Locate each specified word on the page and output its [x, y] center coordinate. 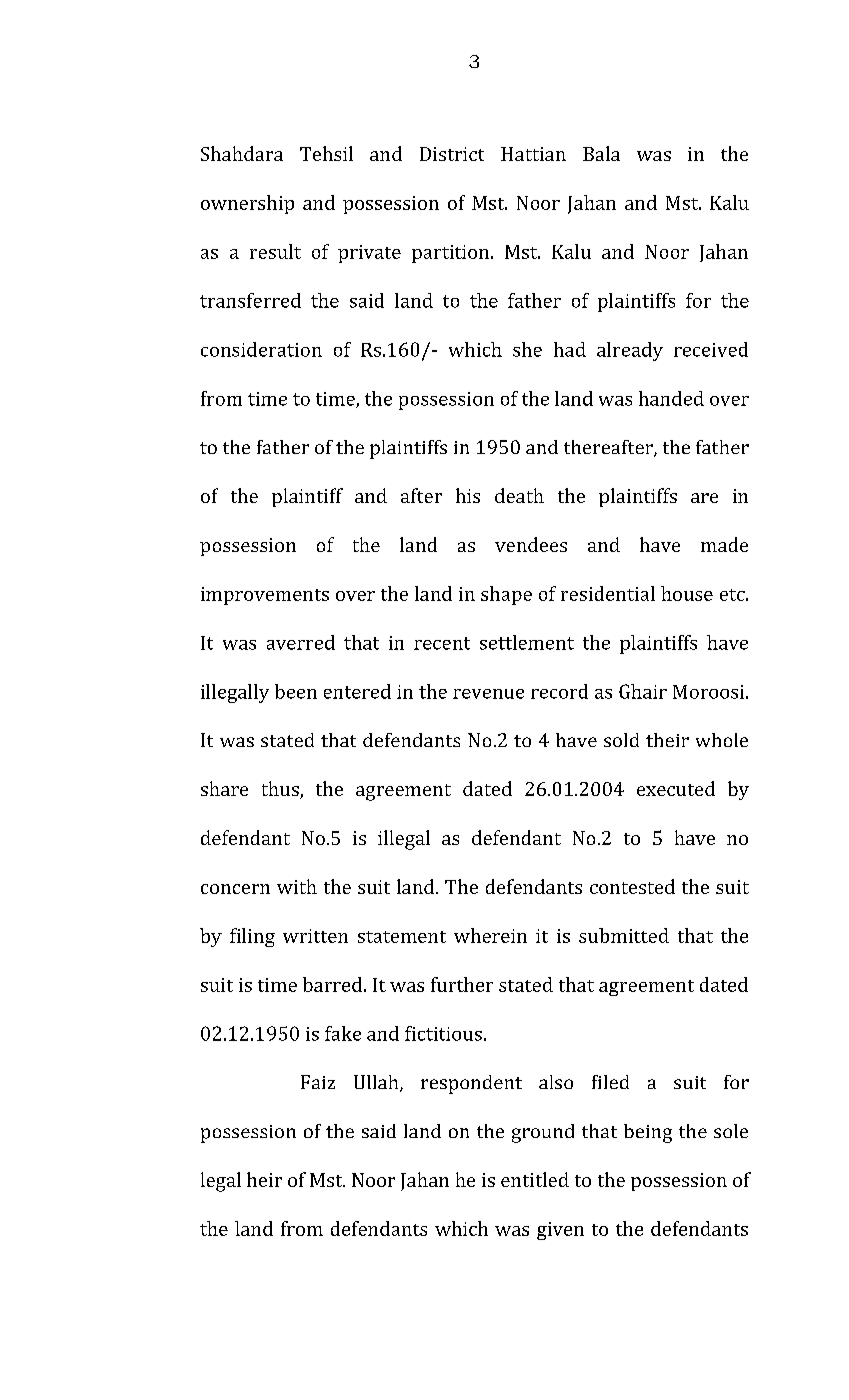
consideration [261, 349]
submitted [624, 935]
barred [332, 984]
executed [676, 788]
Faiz [318, 1082]
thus [281, 790]
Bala [601, 153]
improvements [265, 596]
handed [671, 398]
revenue [488, 694]
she [527, 349]
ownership [247, 204]
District [452, 154]
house [687, 593]
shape [506, 595]
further [462, 984]
